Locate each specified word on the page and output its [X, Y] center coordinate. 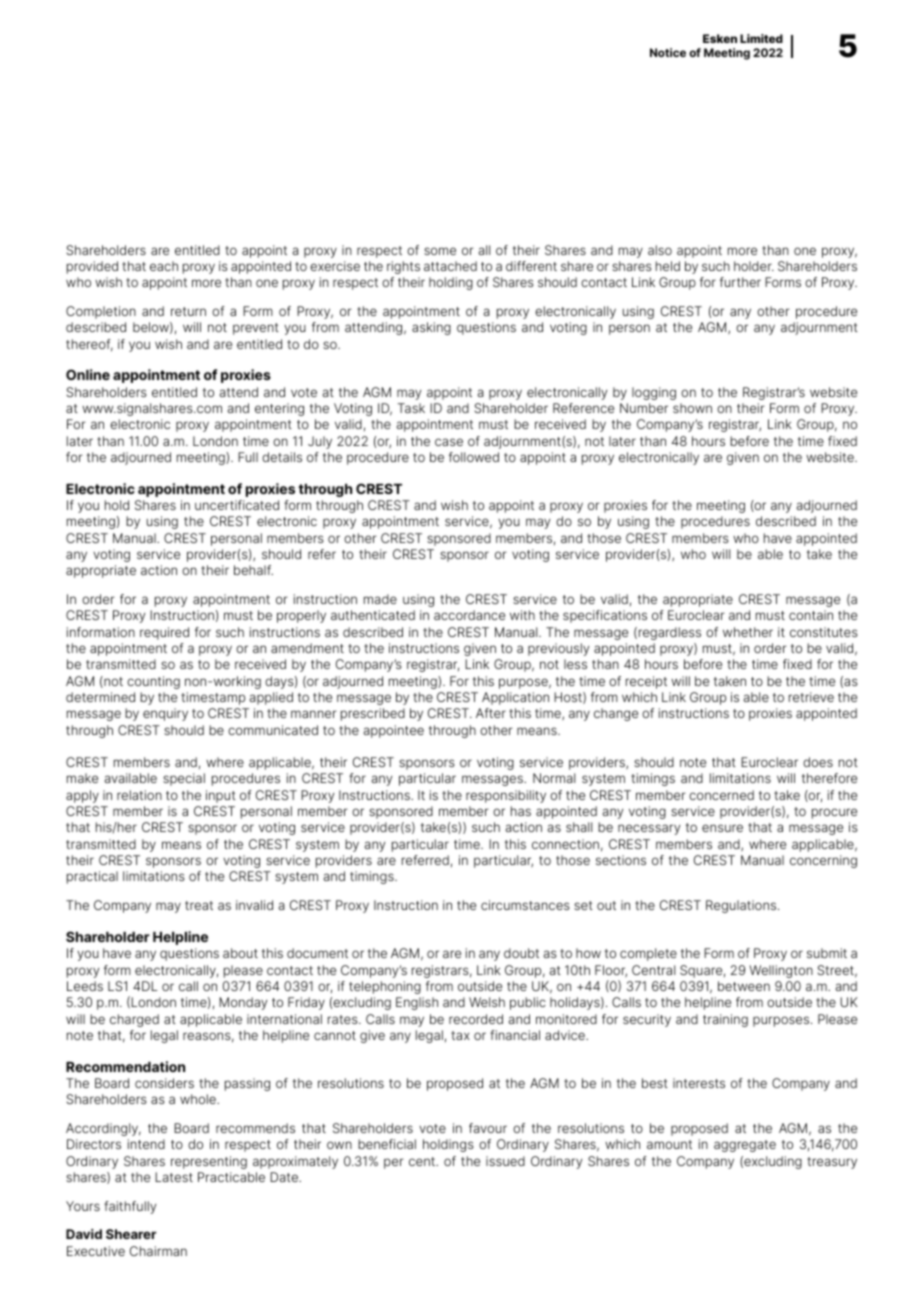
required [164, 633]
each [164, 266]
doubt [521, 953]
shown [692, 408]
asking [431, 328]
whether [748, 632]
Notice [668, 52]
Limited [761, 38]
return [188, 311]
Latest [174, 1177]
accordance [469, 615]
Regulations [742, 906]
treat [199, 905]
